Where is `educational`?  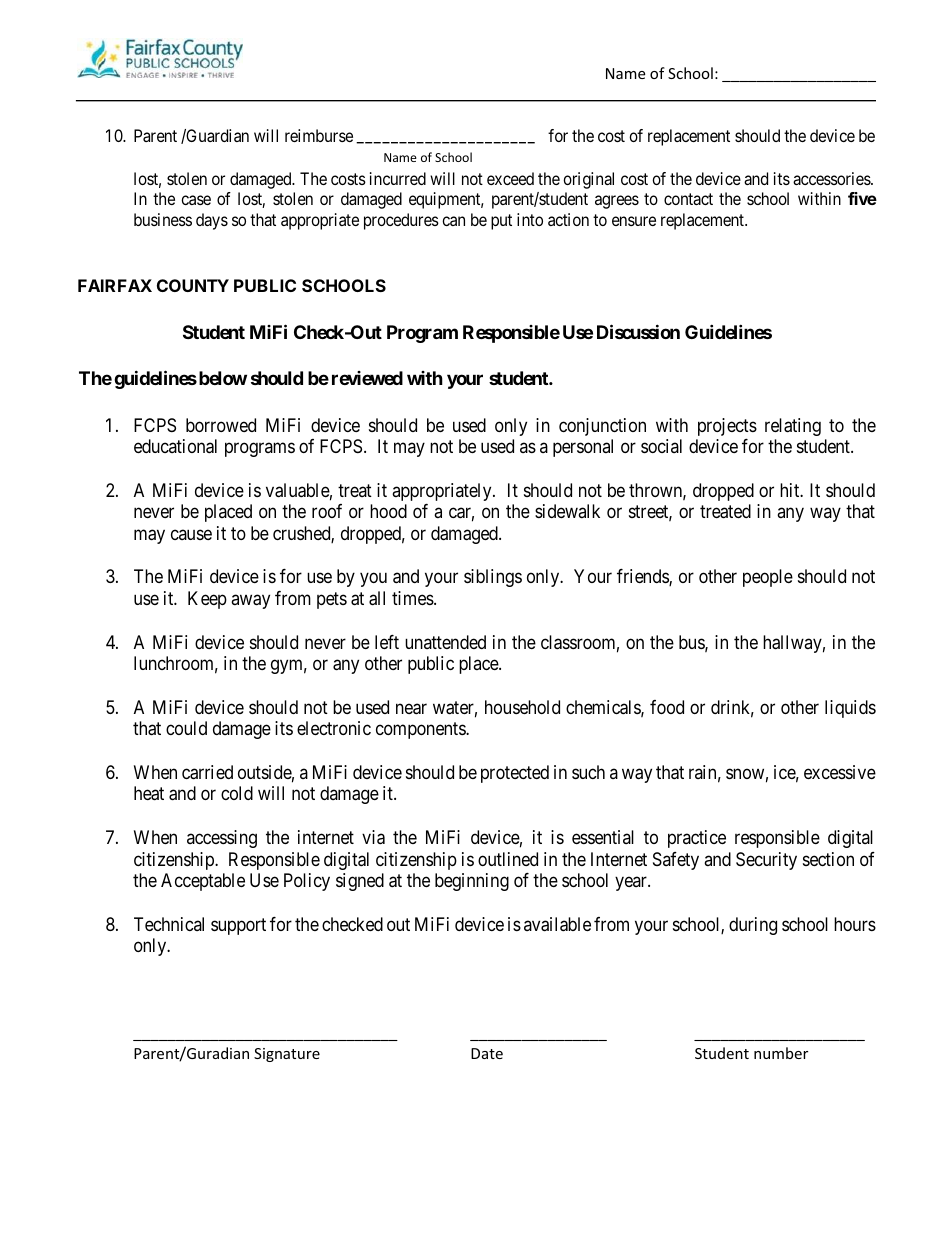
educational is located at coordinates (175, 446).
